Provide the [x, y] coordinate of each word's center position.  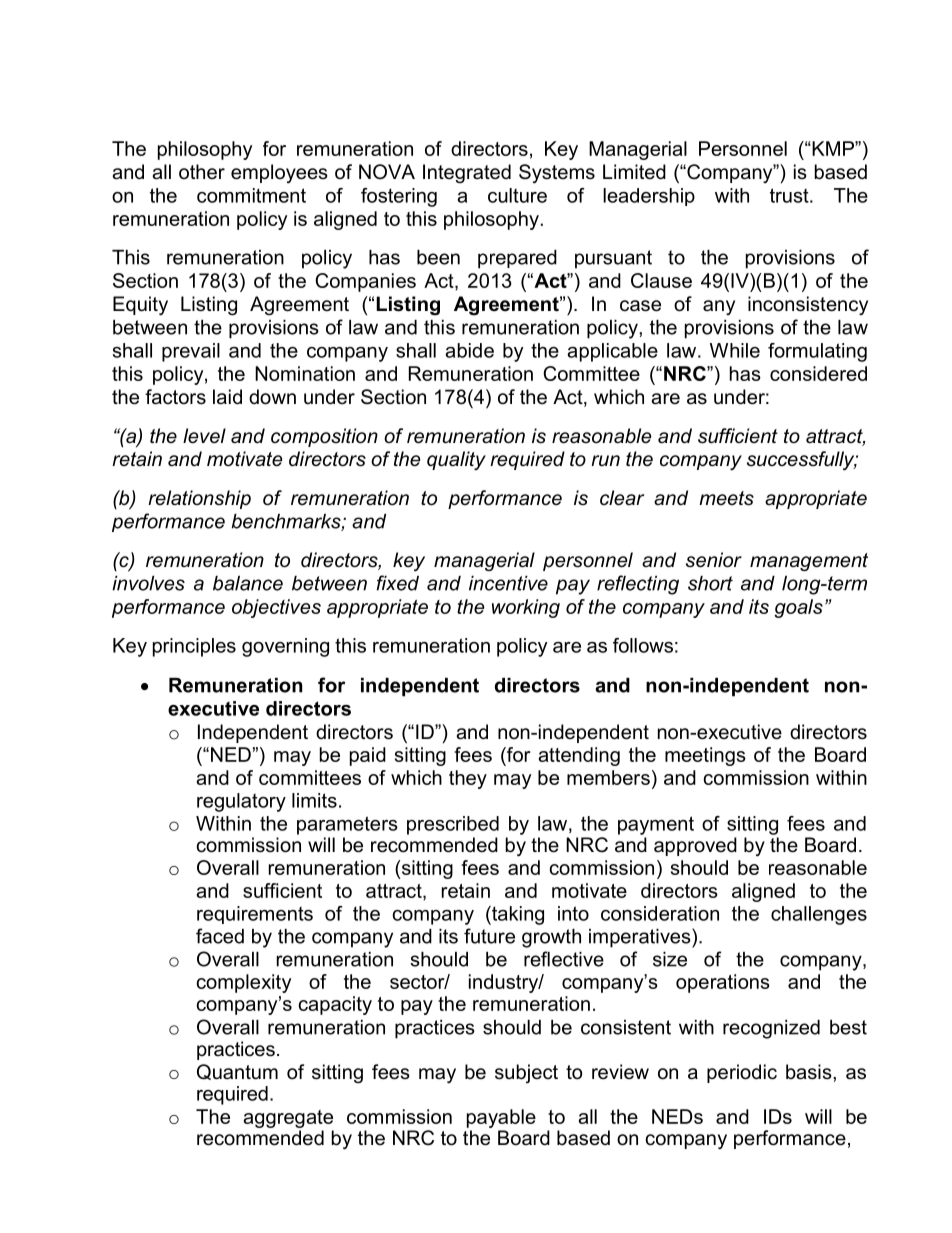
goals [799, 608]
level [204, 436]
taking [517, 915]
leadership [649, 197]
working [526, 608]
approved [695, 846]
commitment [251, 195]
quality [456, 460]
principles [194, 647]
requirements [255, 915]
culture [517, 195]
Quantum [237, 1072]
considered [818, 373]
